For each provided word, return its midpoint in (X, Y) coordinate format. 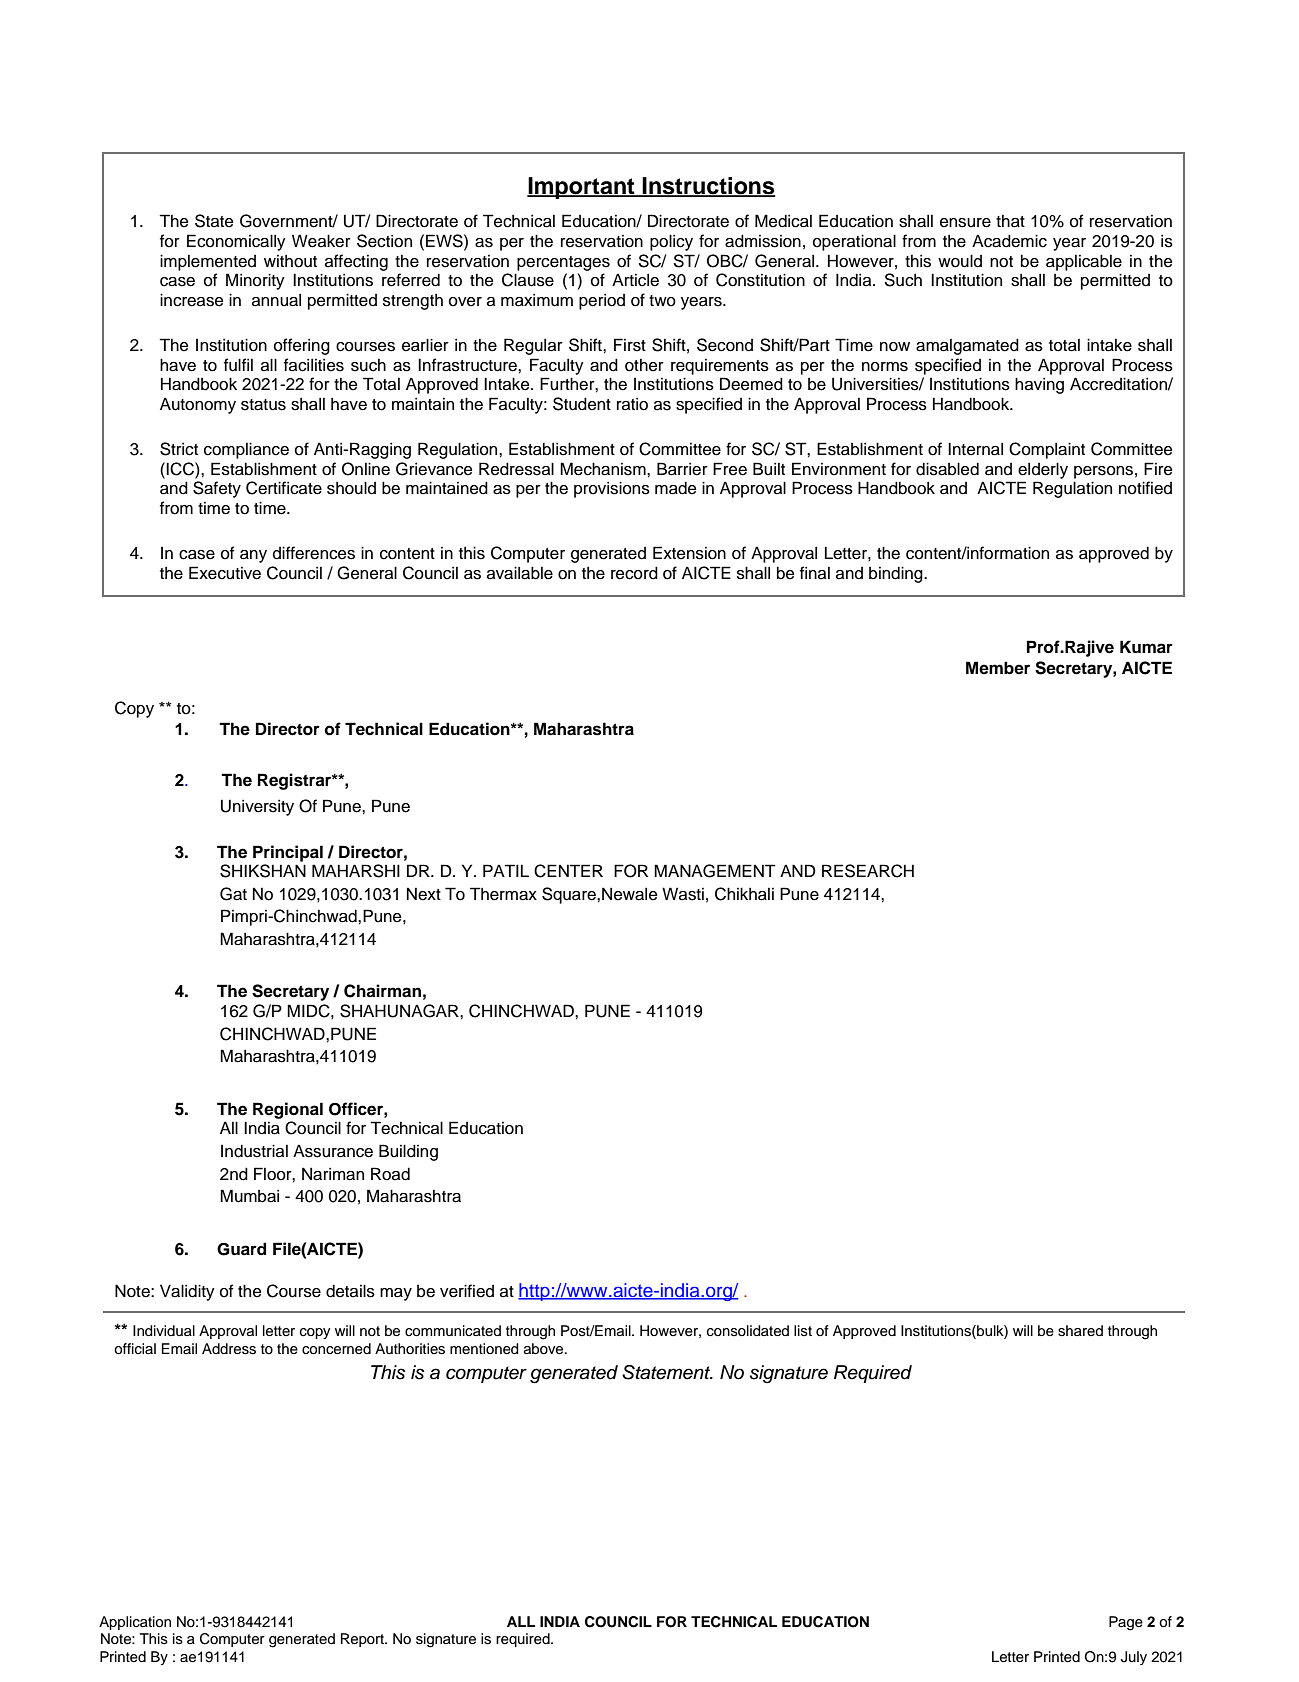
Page (1126, 1623)
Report (363, 1640)
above (545, 1349)
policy (671, 242)
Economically (236, 242)
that (1010, 221)
